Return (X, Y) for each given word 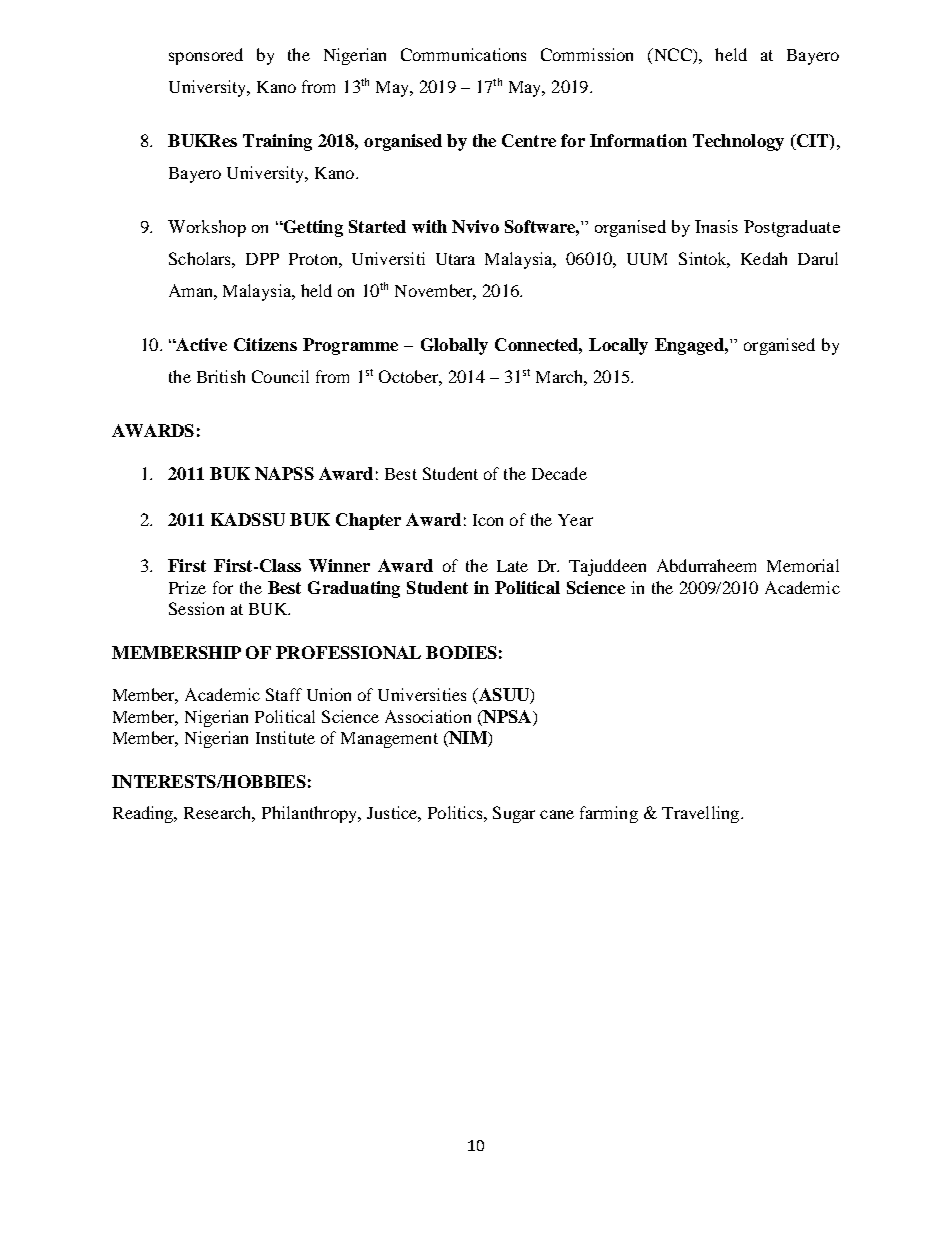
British (221, 376)
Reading (144, 814)
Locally (618, 346)
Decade (559, 473)
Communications (463, 54)
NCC (672, 56)
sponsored (206, 56)
